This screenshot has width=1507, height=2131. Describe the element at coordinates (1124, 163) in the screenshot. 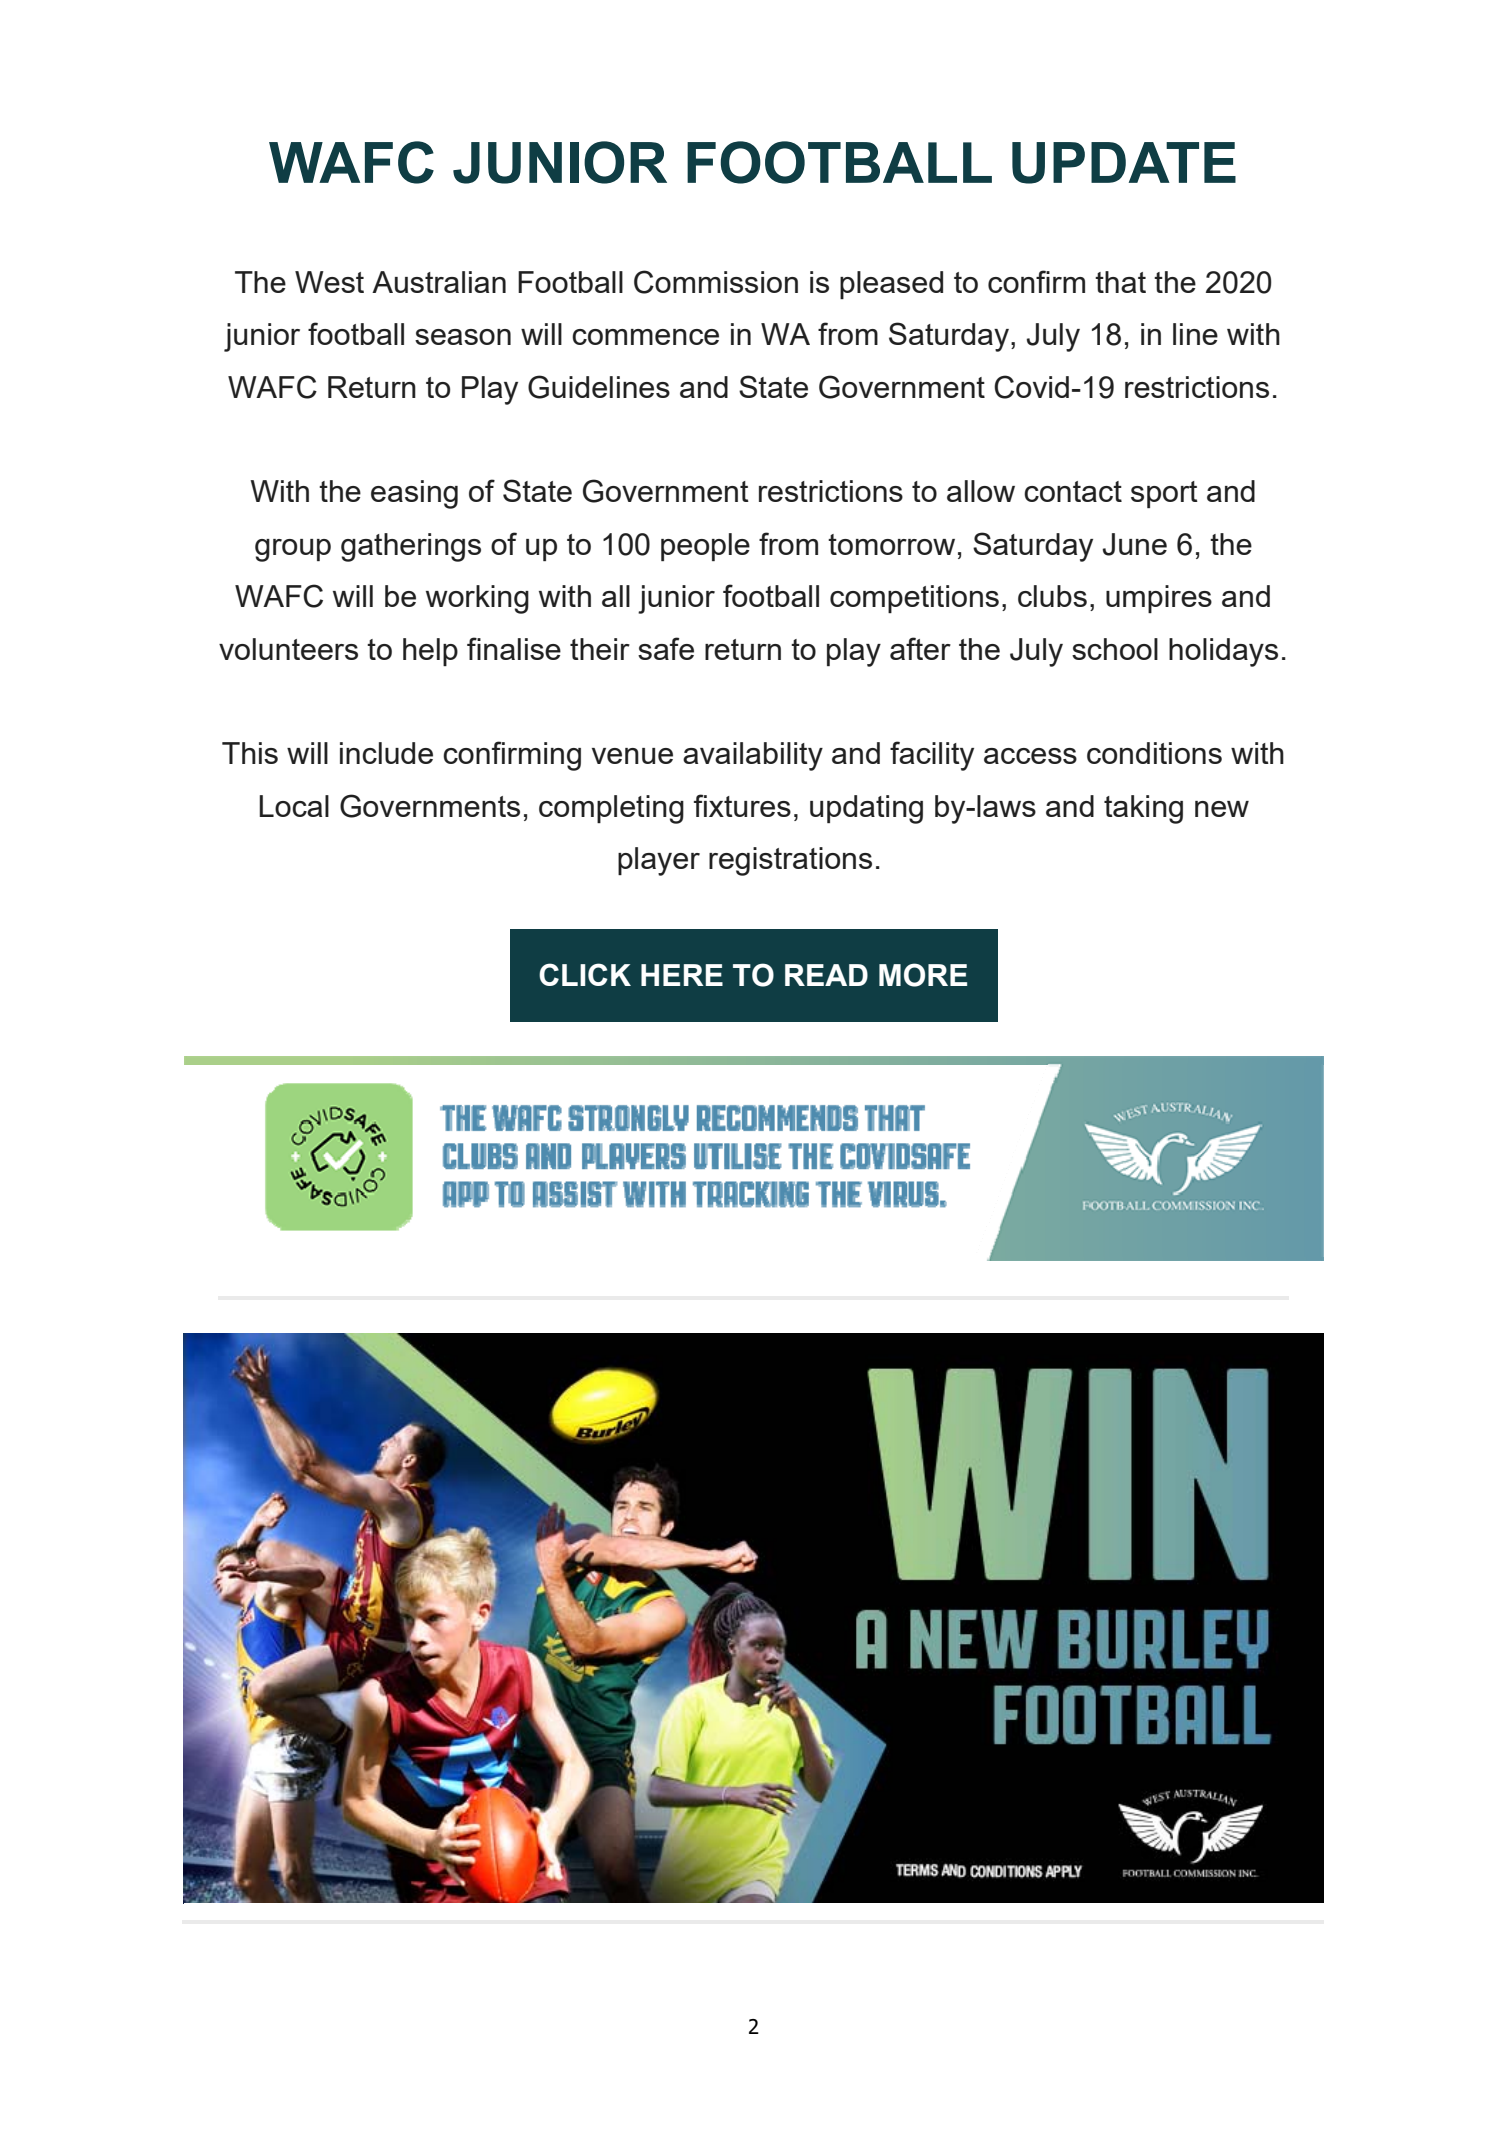

I see `UPDATE` at that location.
